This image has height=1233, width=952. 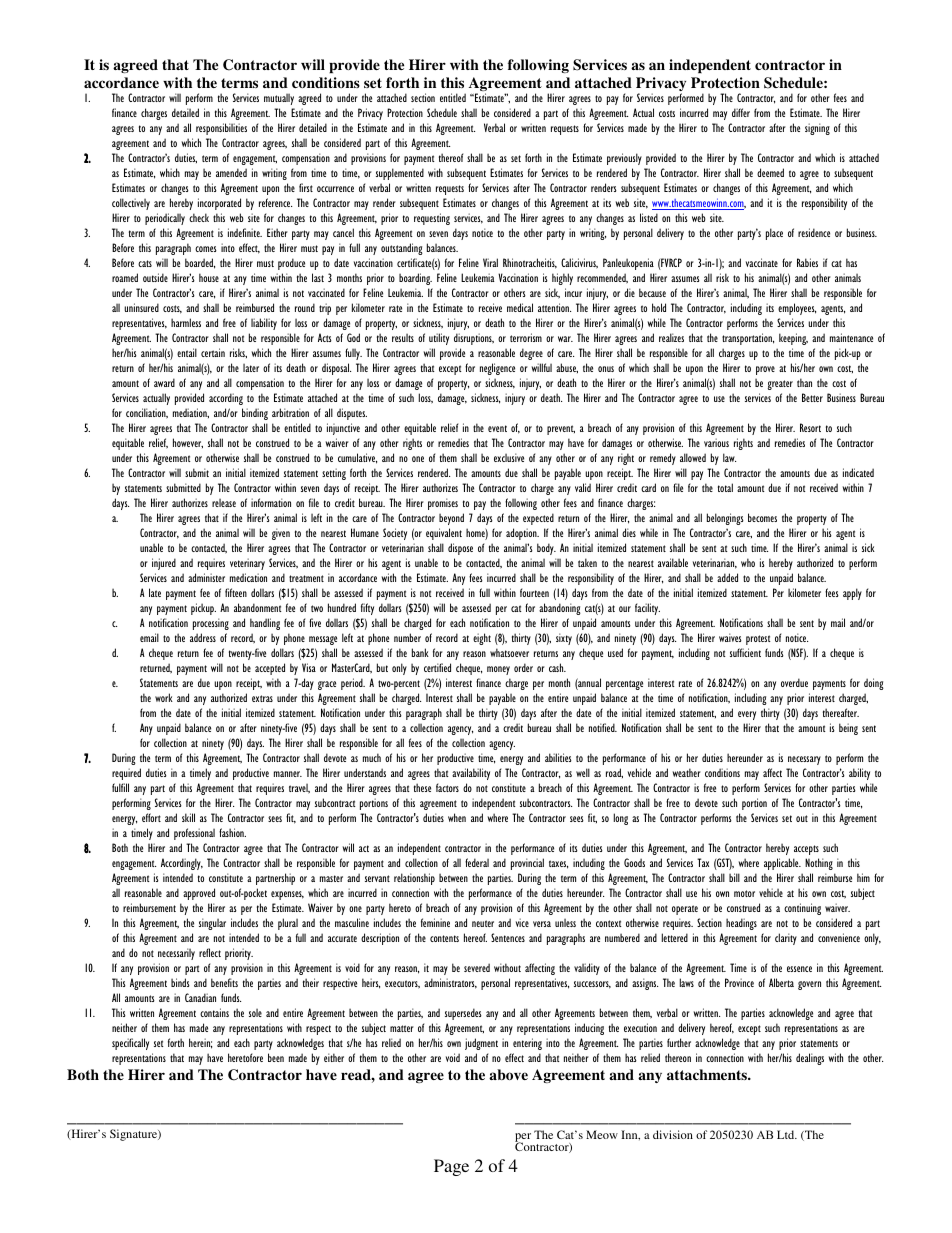 What do you see at coordinates (810, 427) in the image?
I see `Resort` at bounding box center [810, 427].
